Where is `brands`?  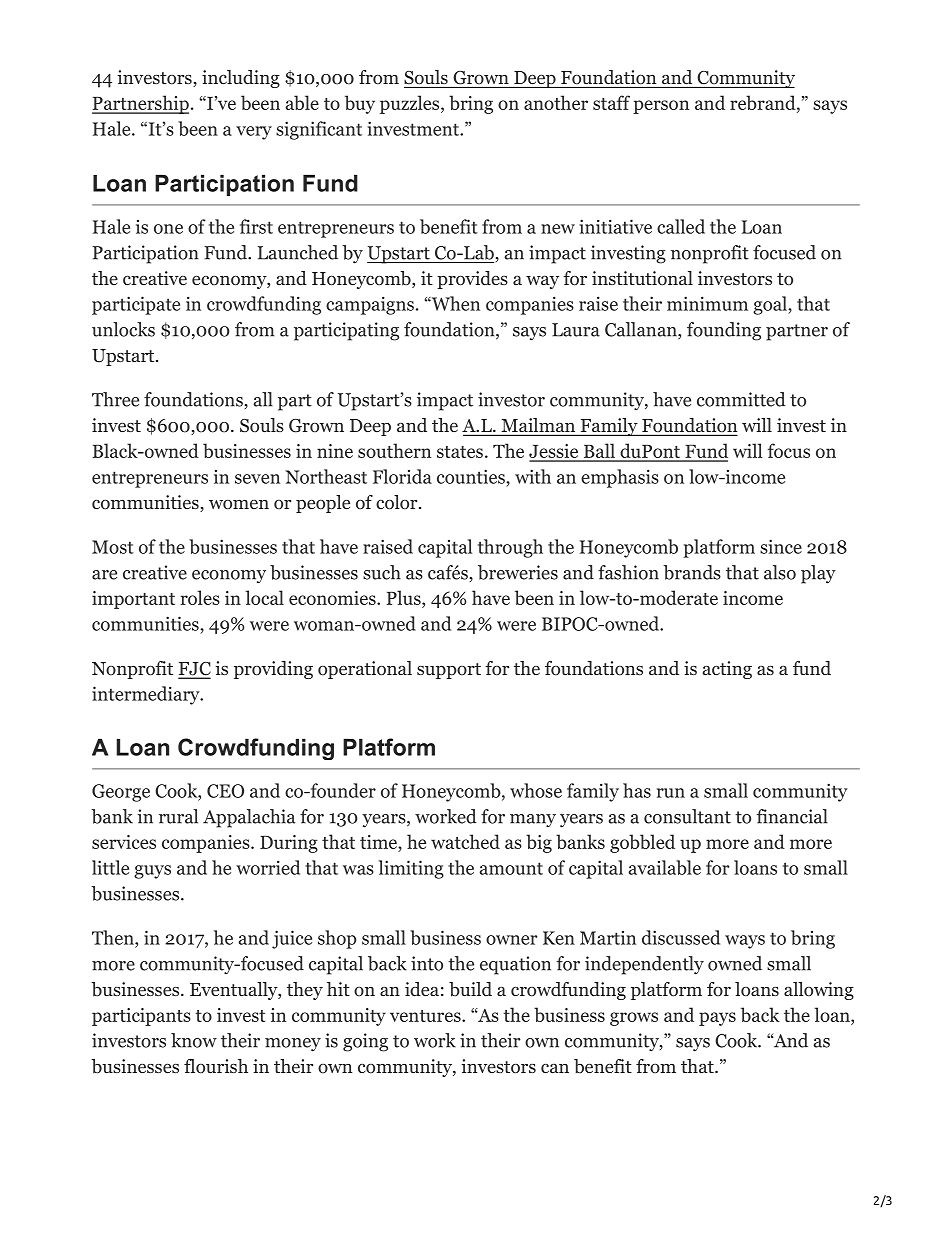 brands is located at coordinates (692, 572).
